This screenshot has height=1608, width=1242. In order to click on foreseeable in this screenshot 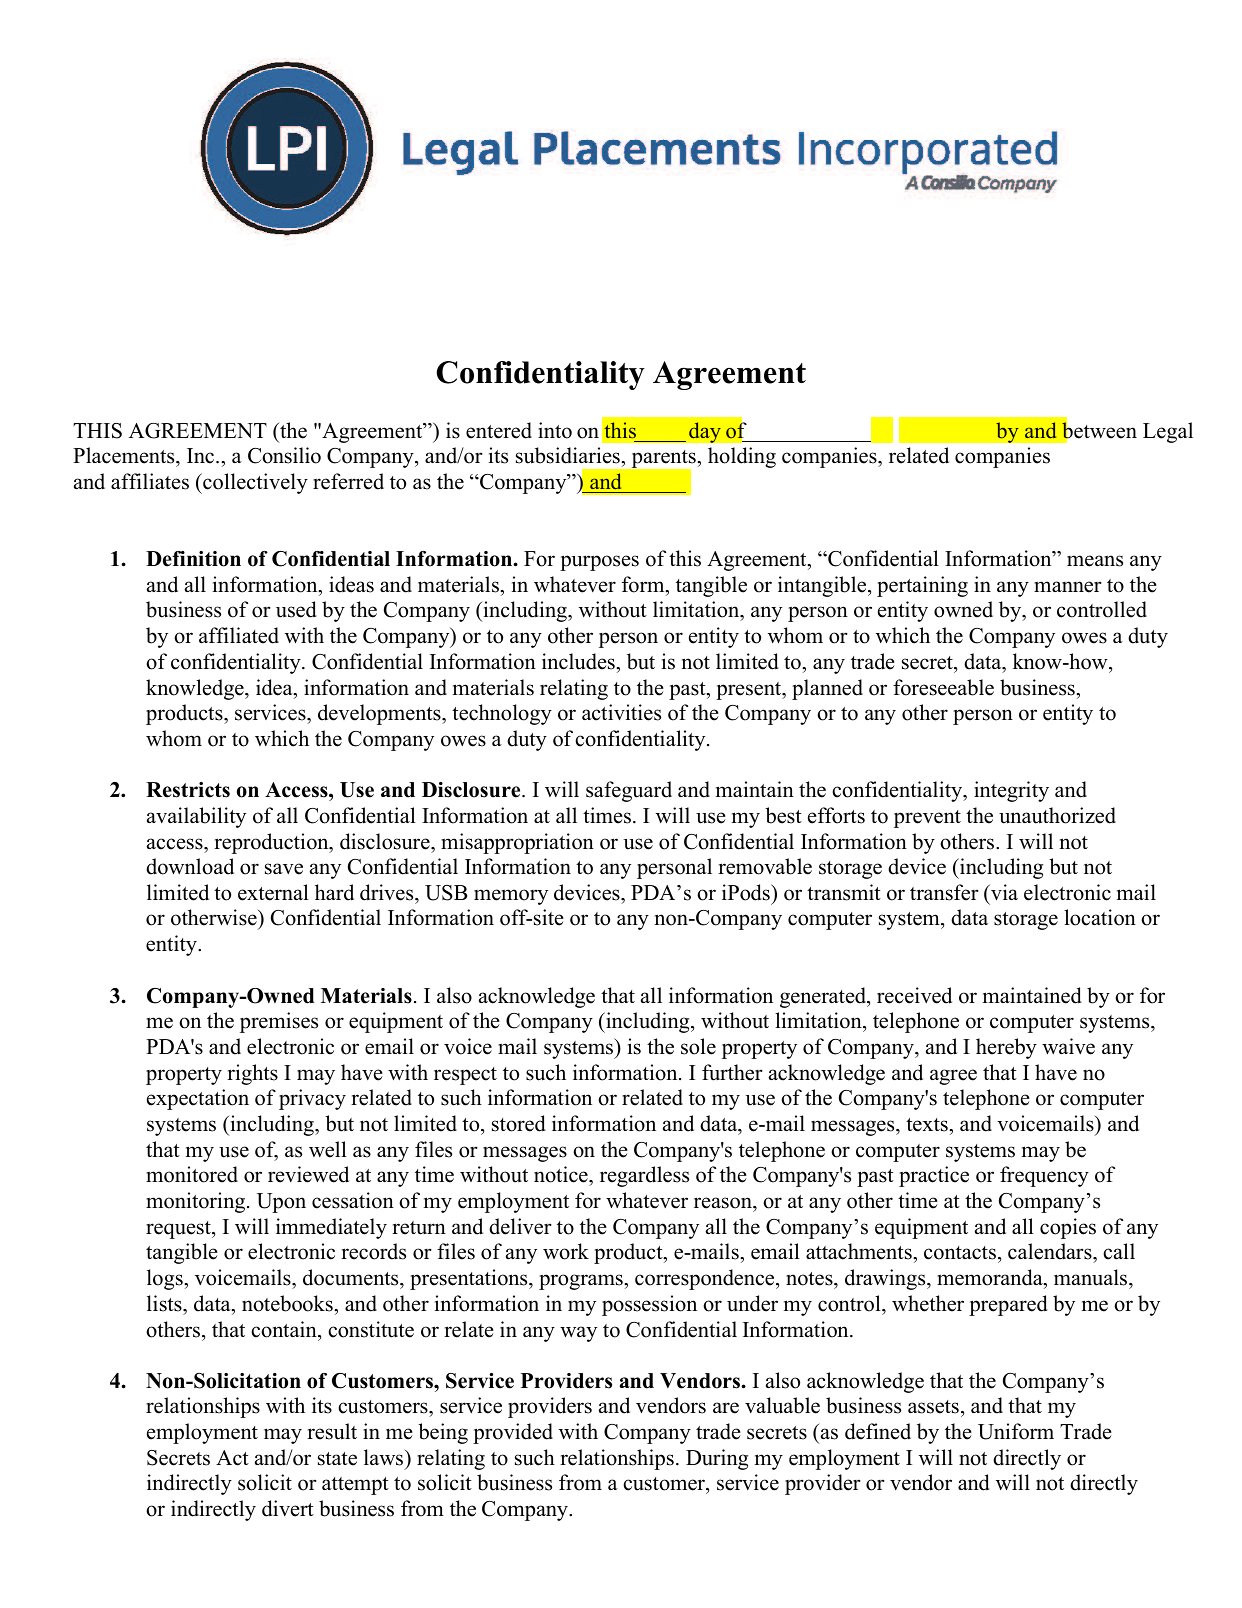, I will do `click(943, 687)`.
